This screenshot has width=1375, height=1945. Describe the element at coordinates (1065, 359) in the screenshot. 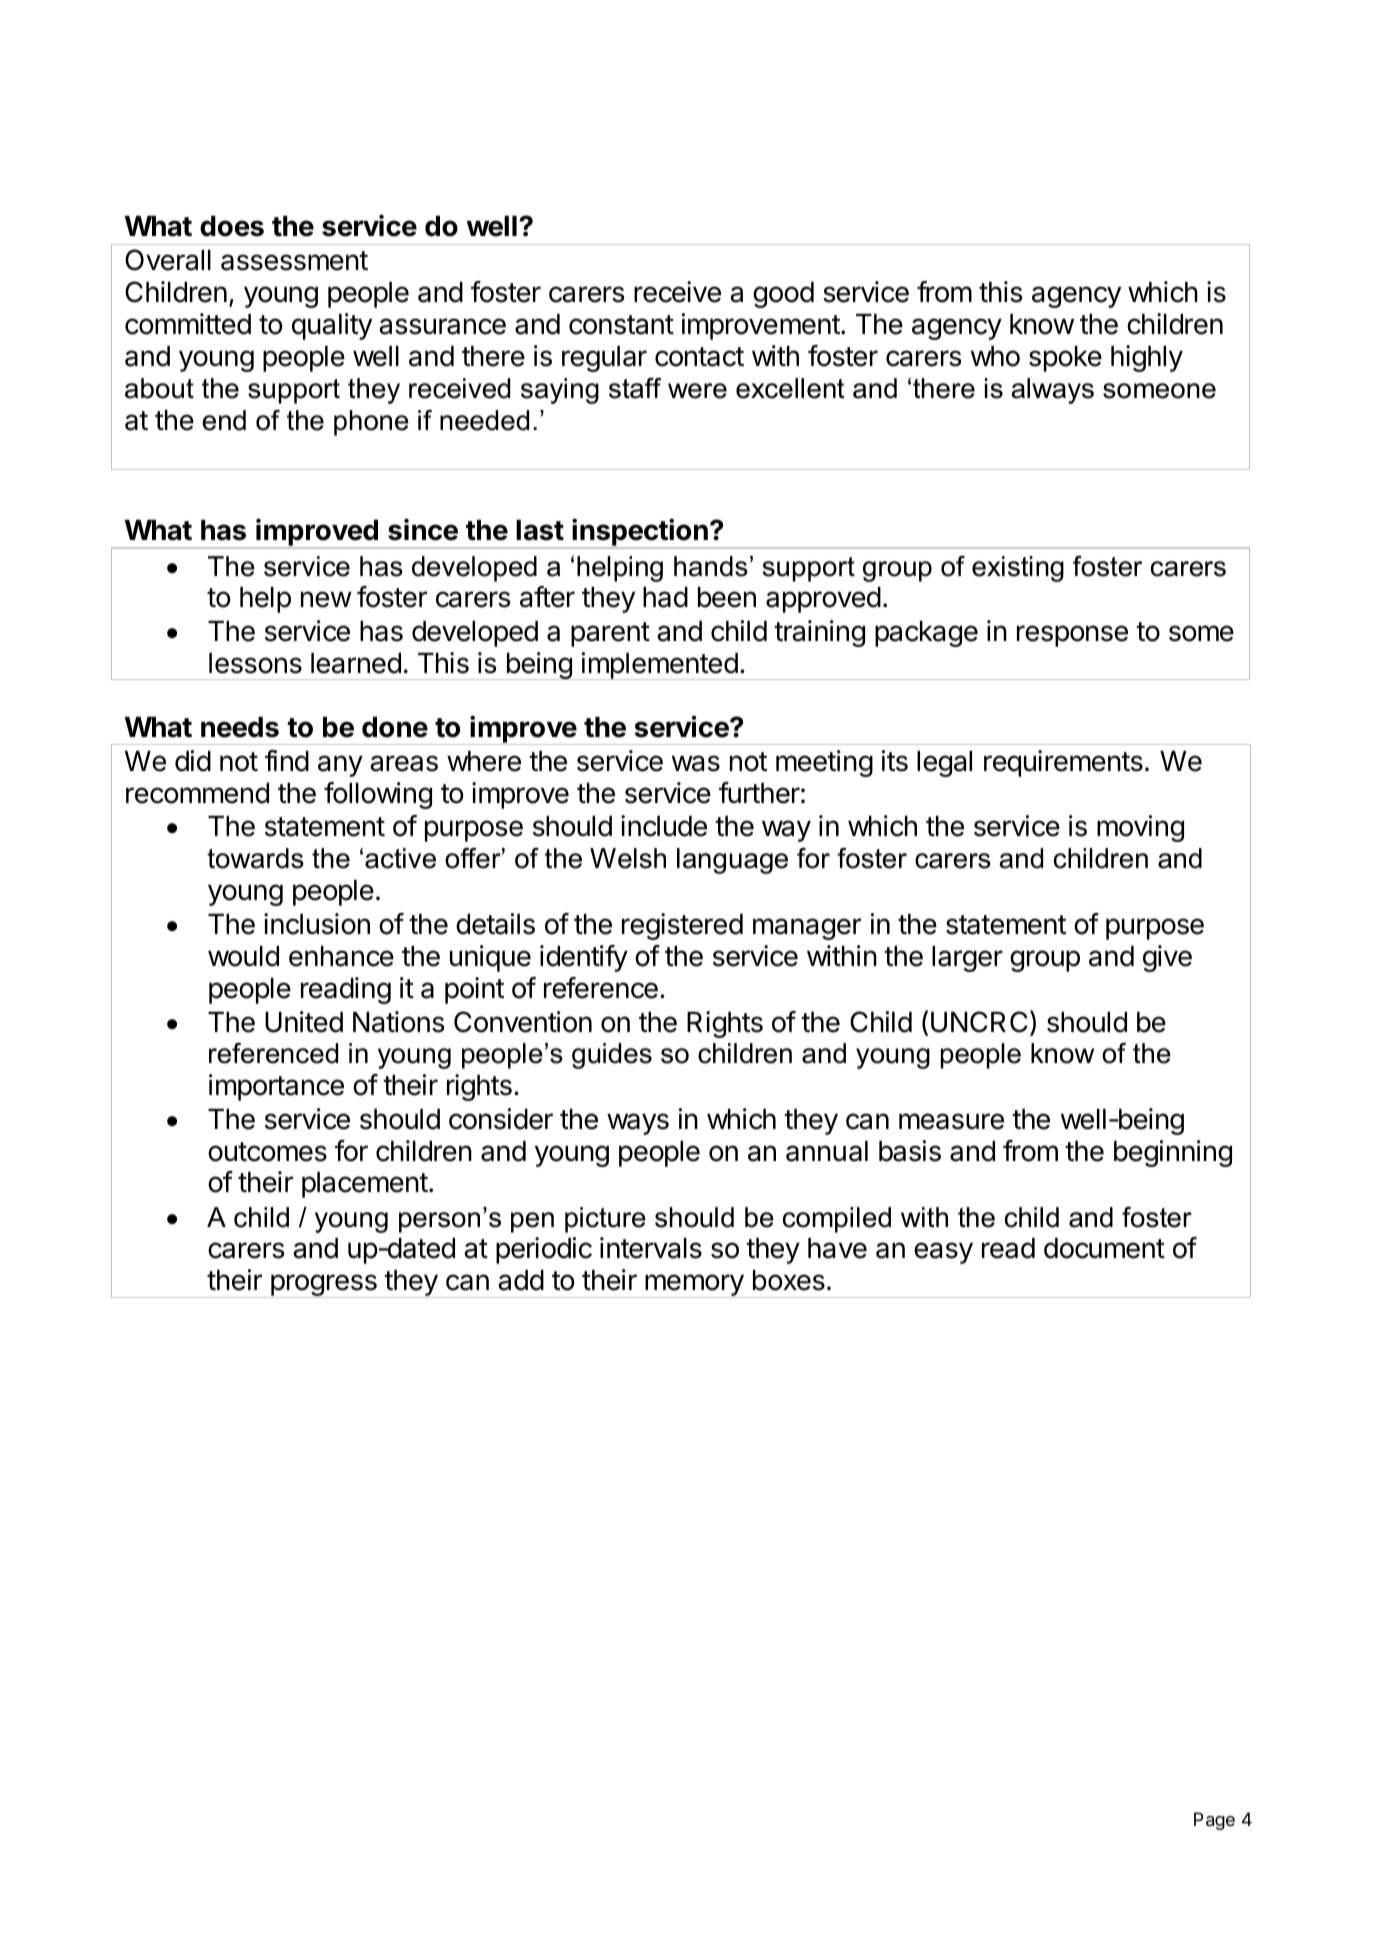

I see `spoke` at that location.
